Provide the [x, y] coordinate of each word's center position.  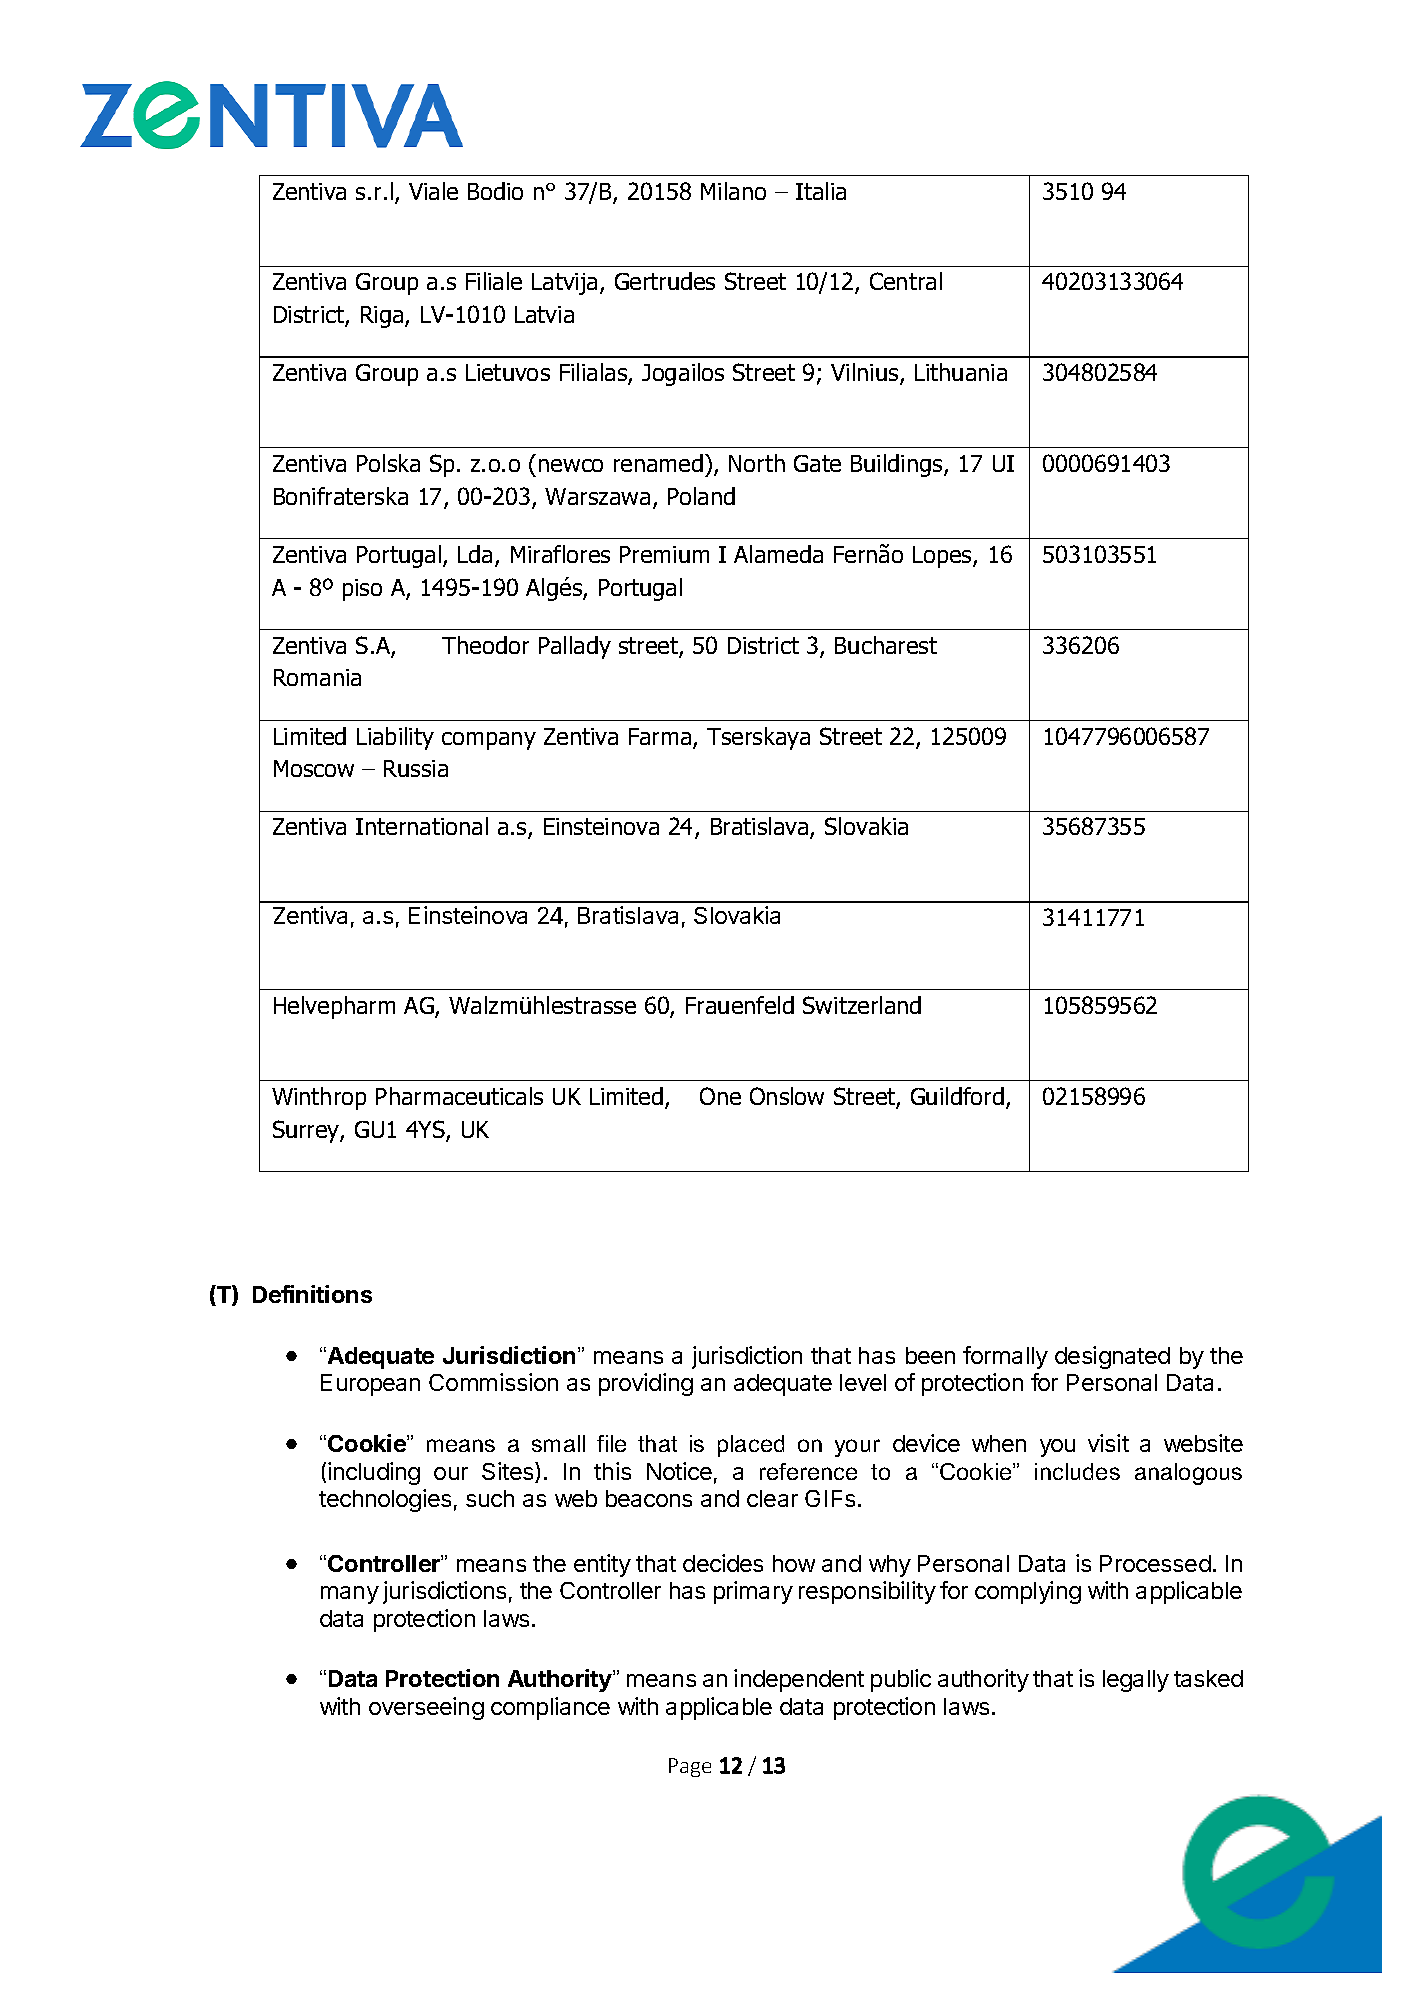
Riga [383, 317]
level [863, 1382]
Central [906, 281]
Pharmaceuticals [459, 1096]
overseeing [426, 1708]
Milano [733, 191]
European [370, 1385]
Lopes [943, 557]
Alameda [778, 554]
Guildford [957, 1096]
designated [1112, 1357]
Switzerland [862, 1005]
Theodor [485, 645]
